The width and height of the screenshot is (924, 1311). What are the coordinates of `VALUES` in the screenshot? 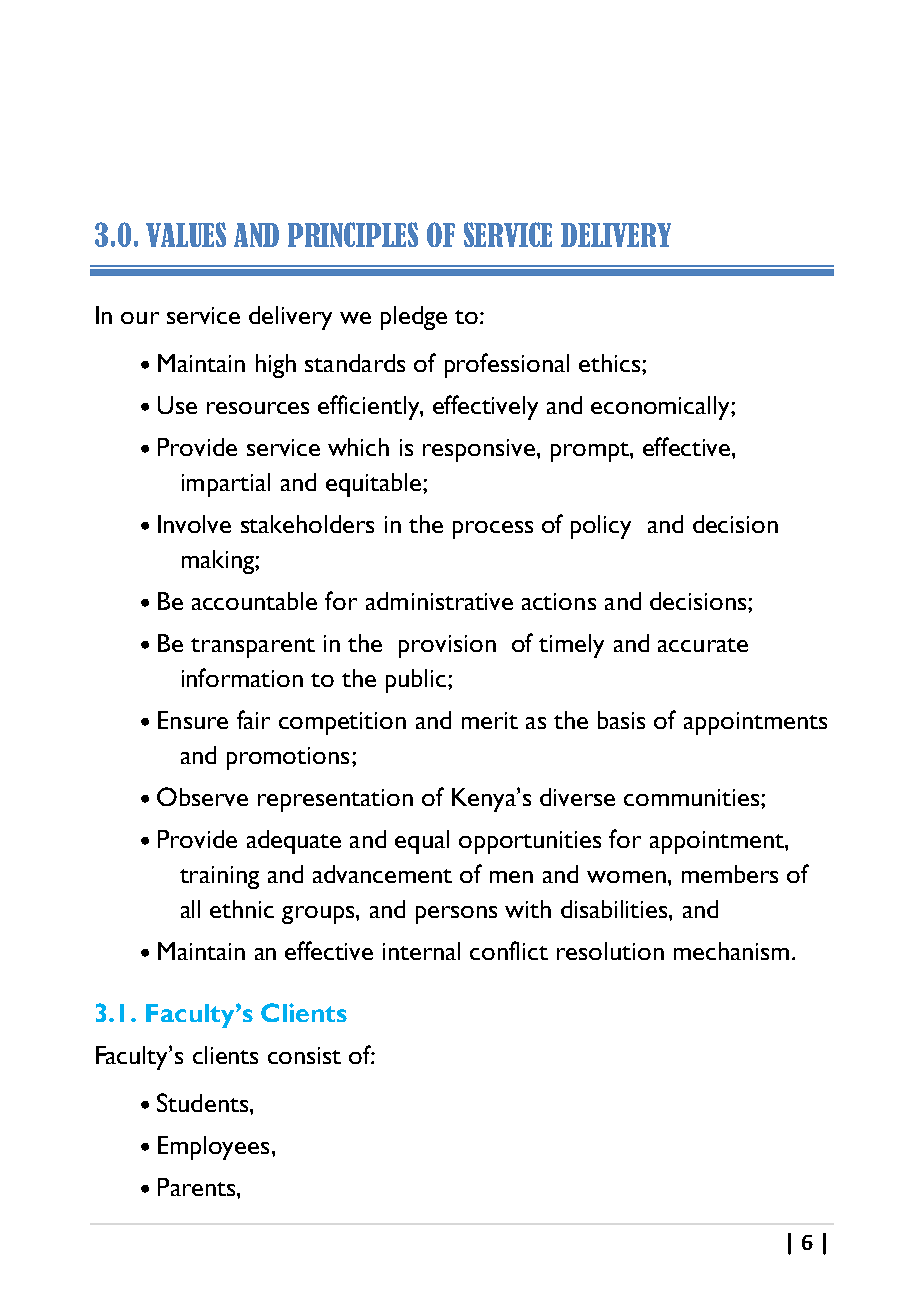 It's located at (186, 234).
